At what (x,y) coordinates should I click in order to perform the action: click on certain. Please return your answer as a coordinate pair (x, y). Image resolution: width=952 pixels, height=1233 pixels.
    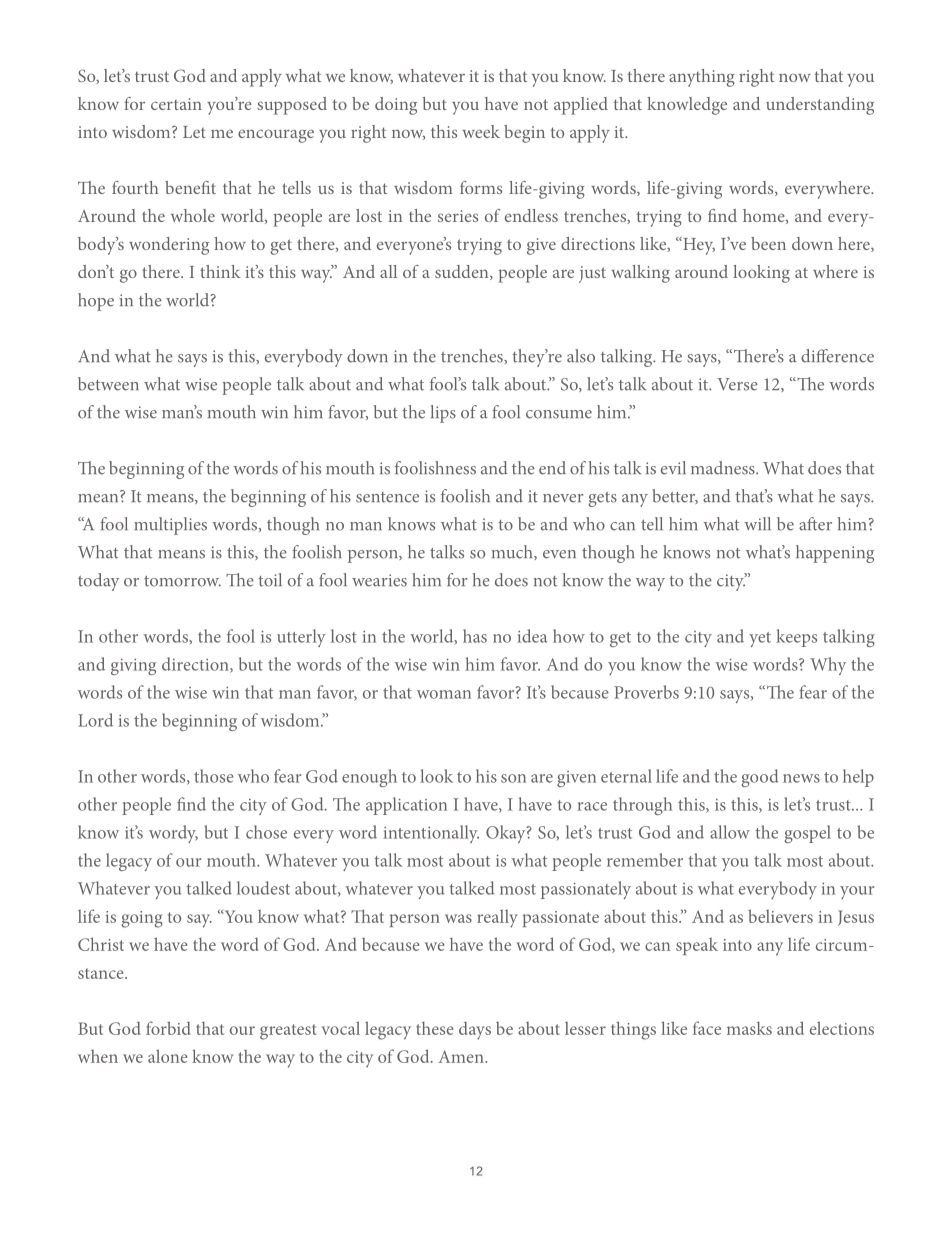
    Looking at the image, I should click on (176, 104).
